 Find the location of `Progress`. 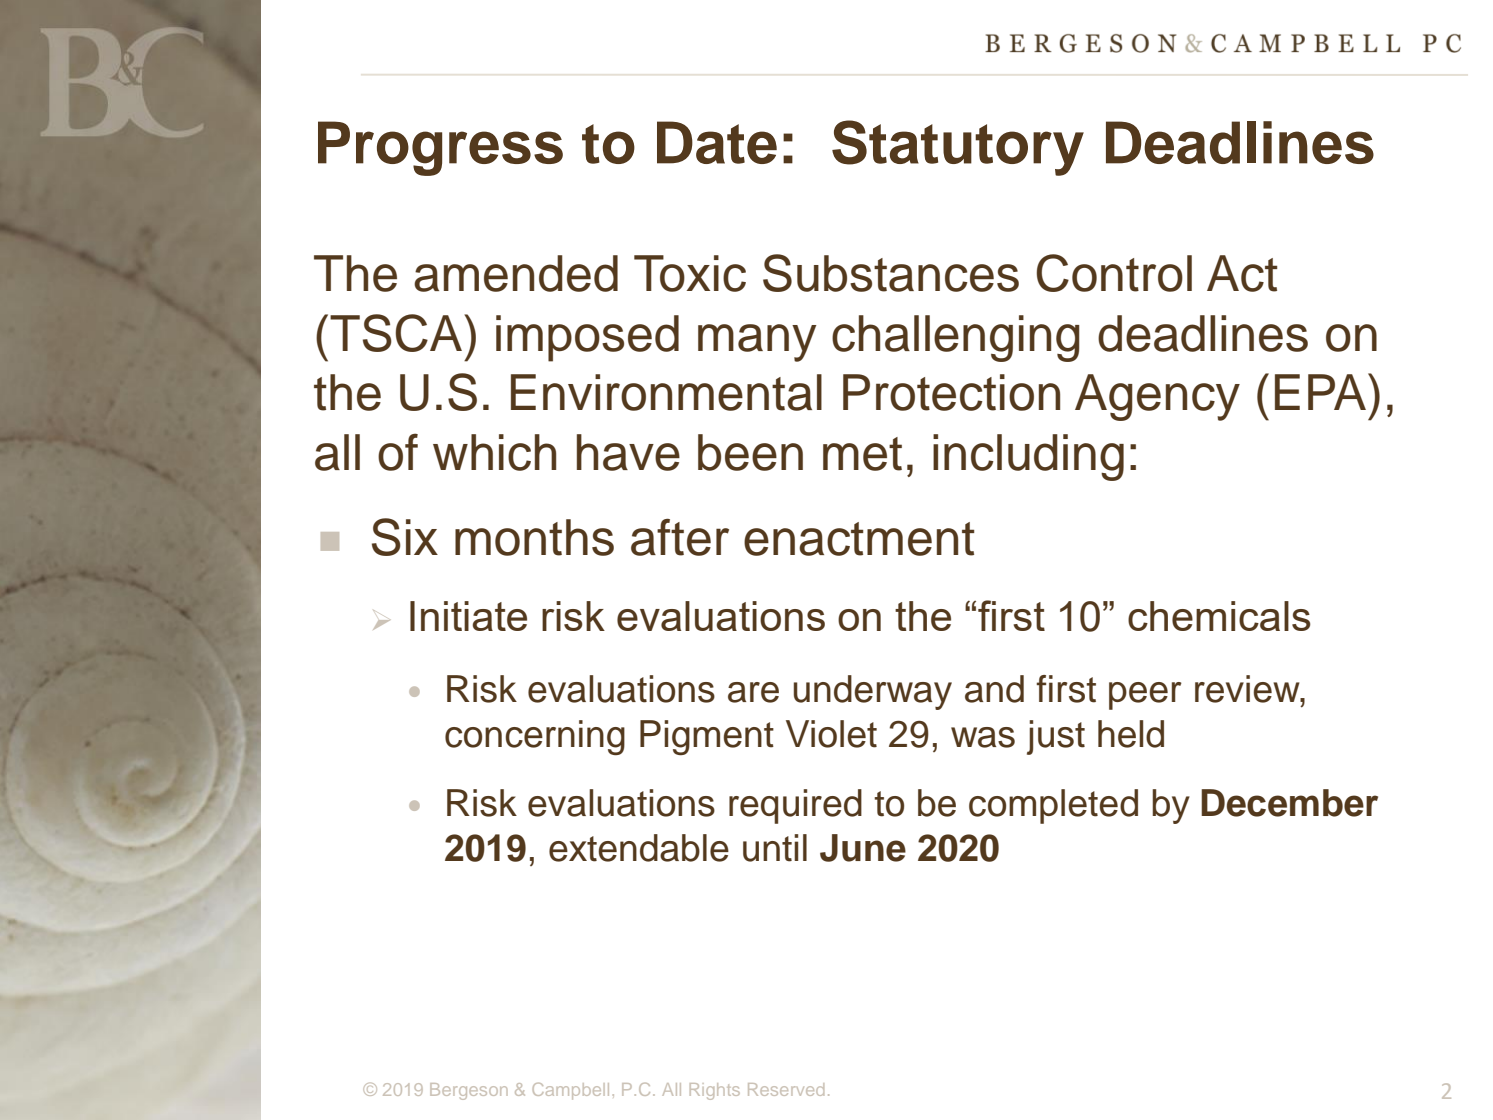

Progress is located at coordinates (440, 148).
